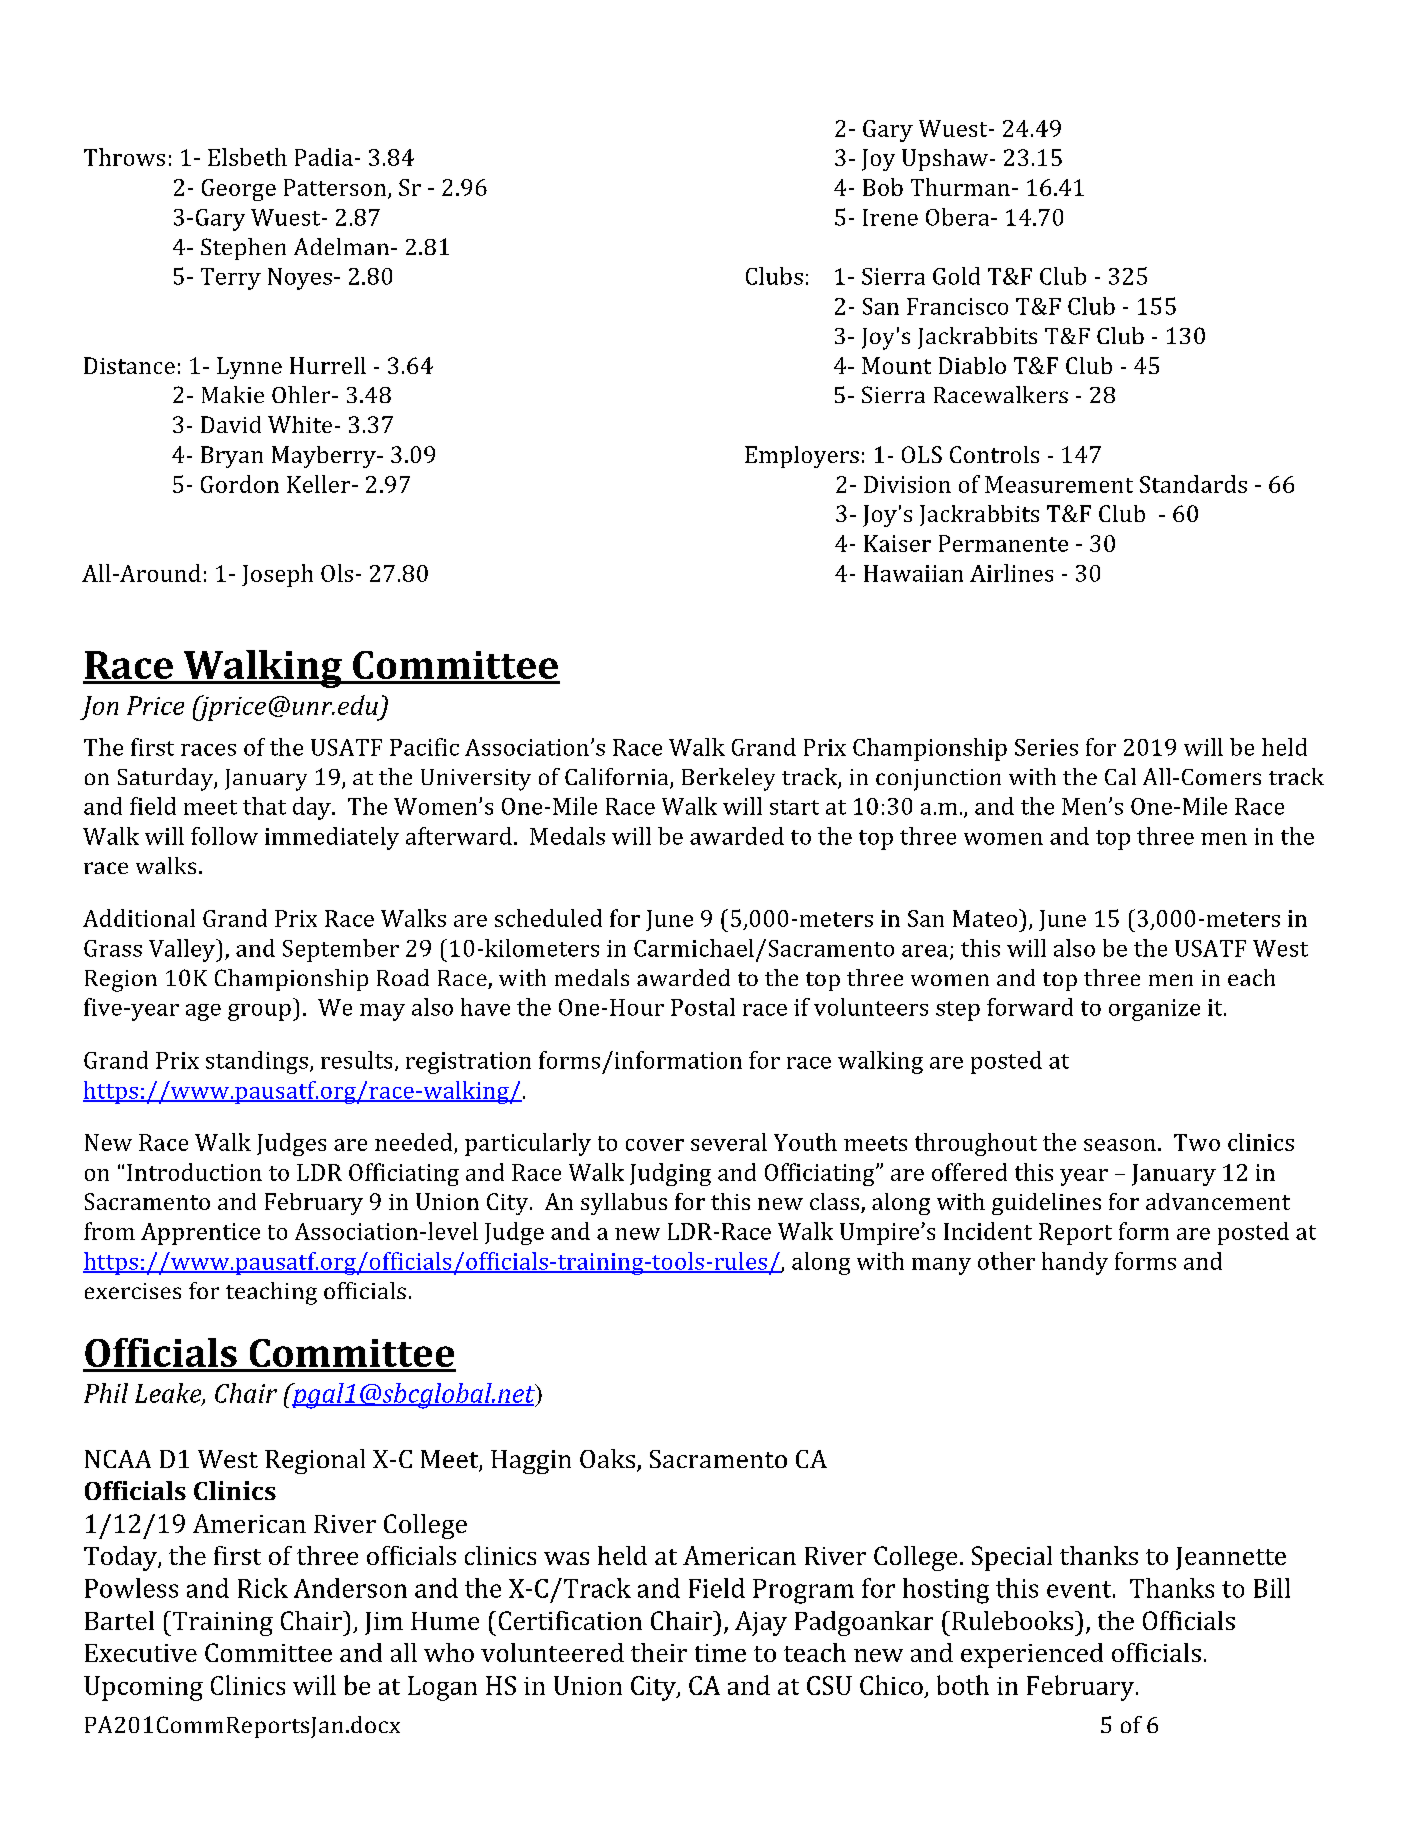 The image size is (1408, 1822). What do you see at coordinates (670, 1174) in the screenshot?
I see `Judging` at bounding box center [670, 1174].
